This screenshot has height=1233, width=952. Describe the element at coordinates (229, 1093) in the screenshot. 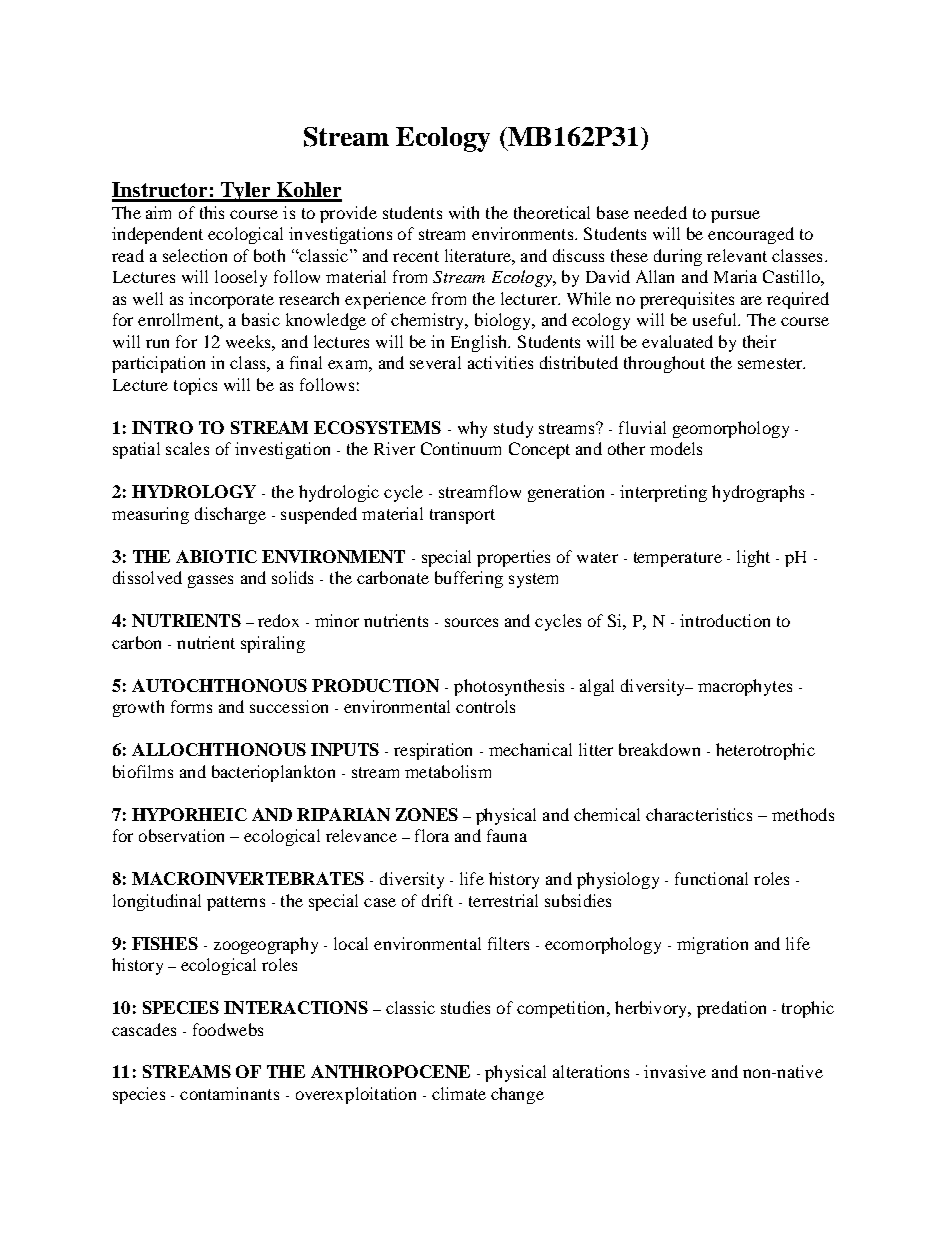

I see `contaminants` at that location.
